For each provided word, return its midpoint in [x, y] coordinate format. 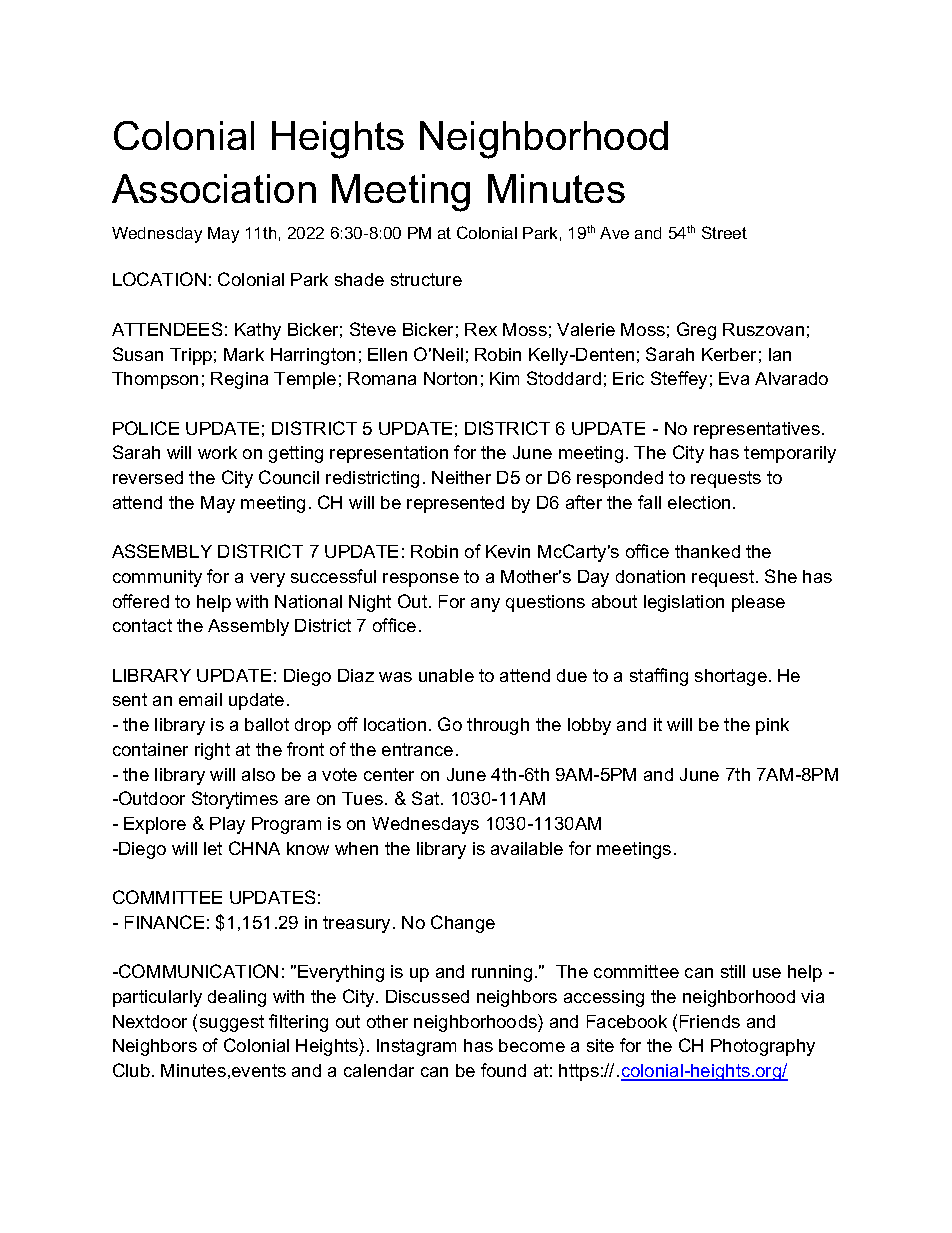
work [217, 452]
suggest [232, 1023]
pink [772, 726]
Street [724, 232]
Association [214, 188]
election [699, 502]
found [503, 1070]
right [212, 751]
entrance [417, 749]
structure [426, 279]
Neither [461, 477]
